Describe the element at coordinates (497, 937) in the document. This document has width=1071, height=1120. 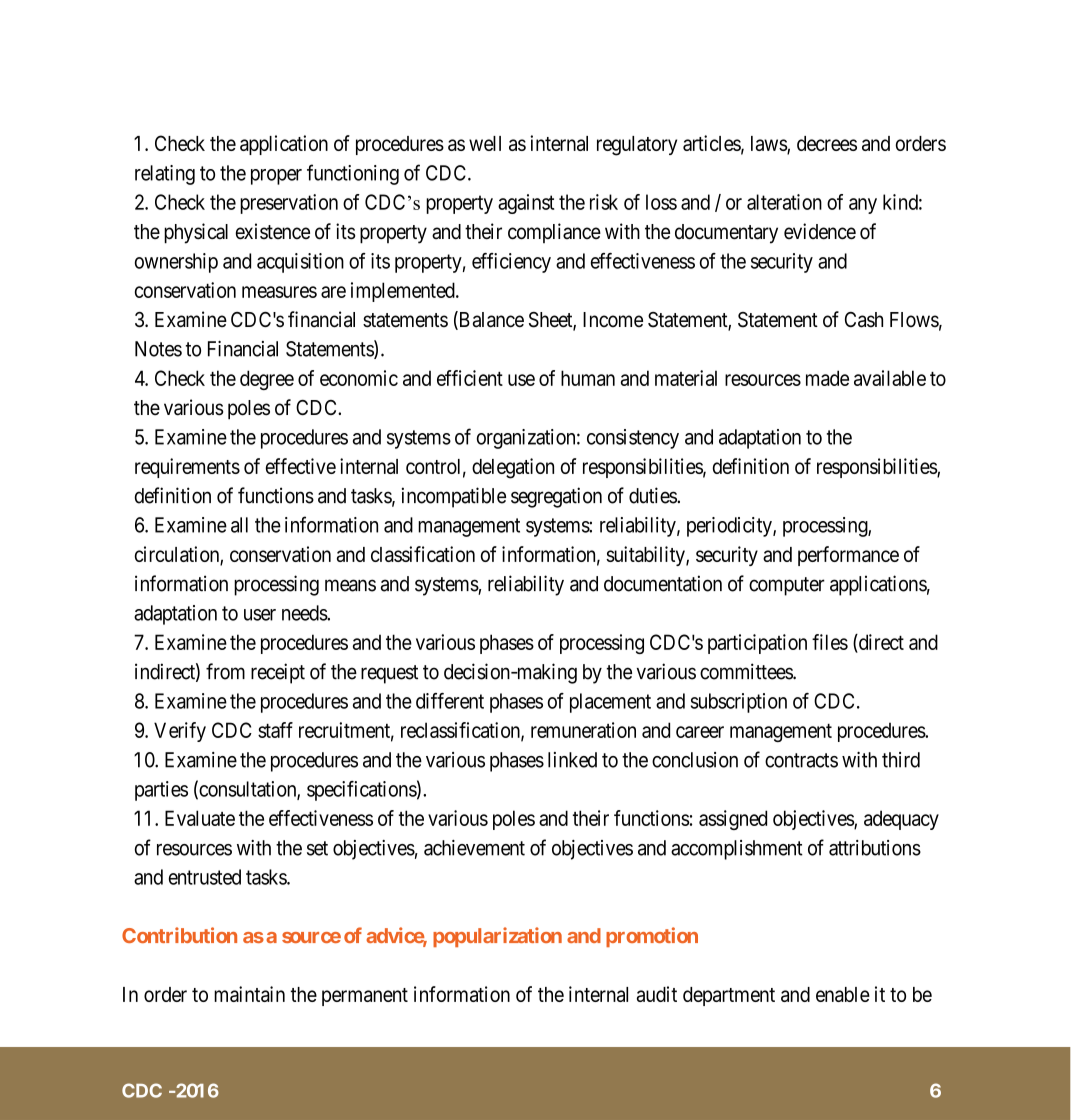
I see `popularization` at that location.
